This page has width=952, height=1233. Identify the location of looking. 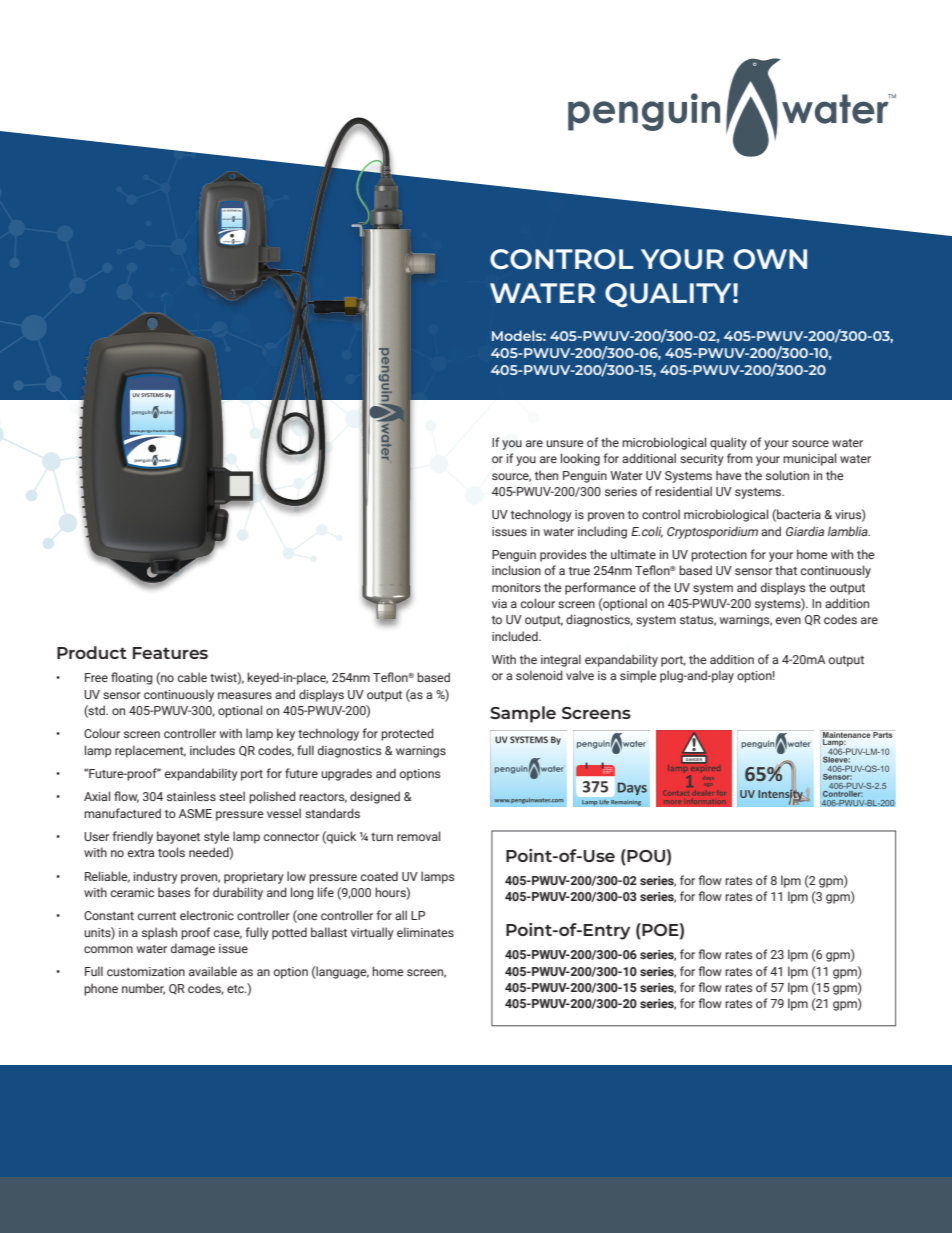
(580, 459).
